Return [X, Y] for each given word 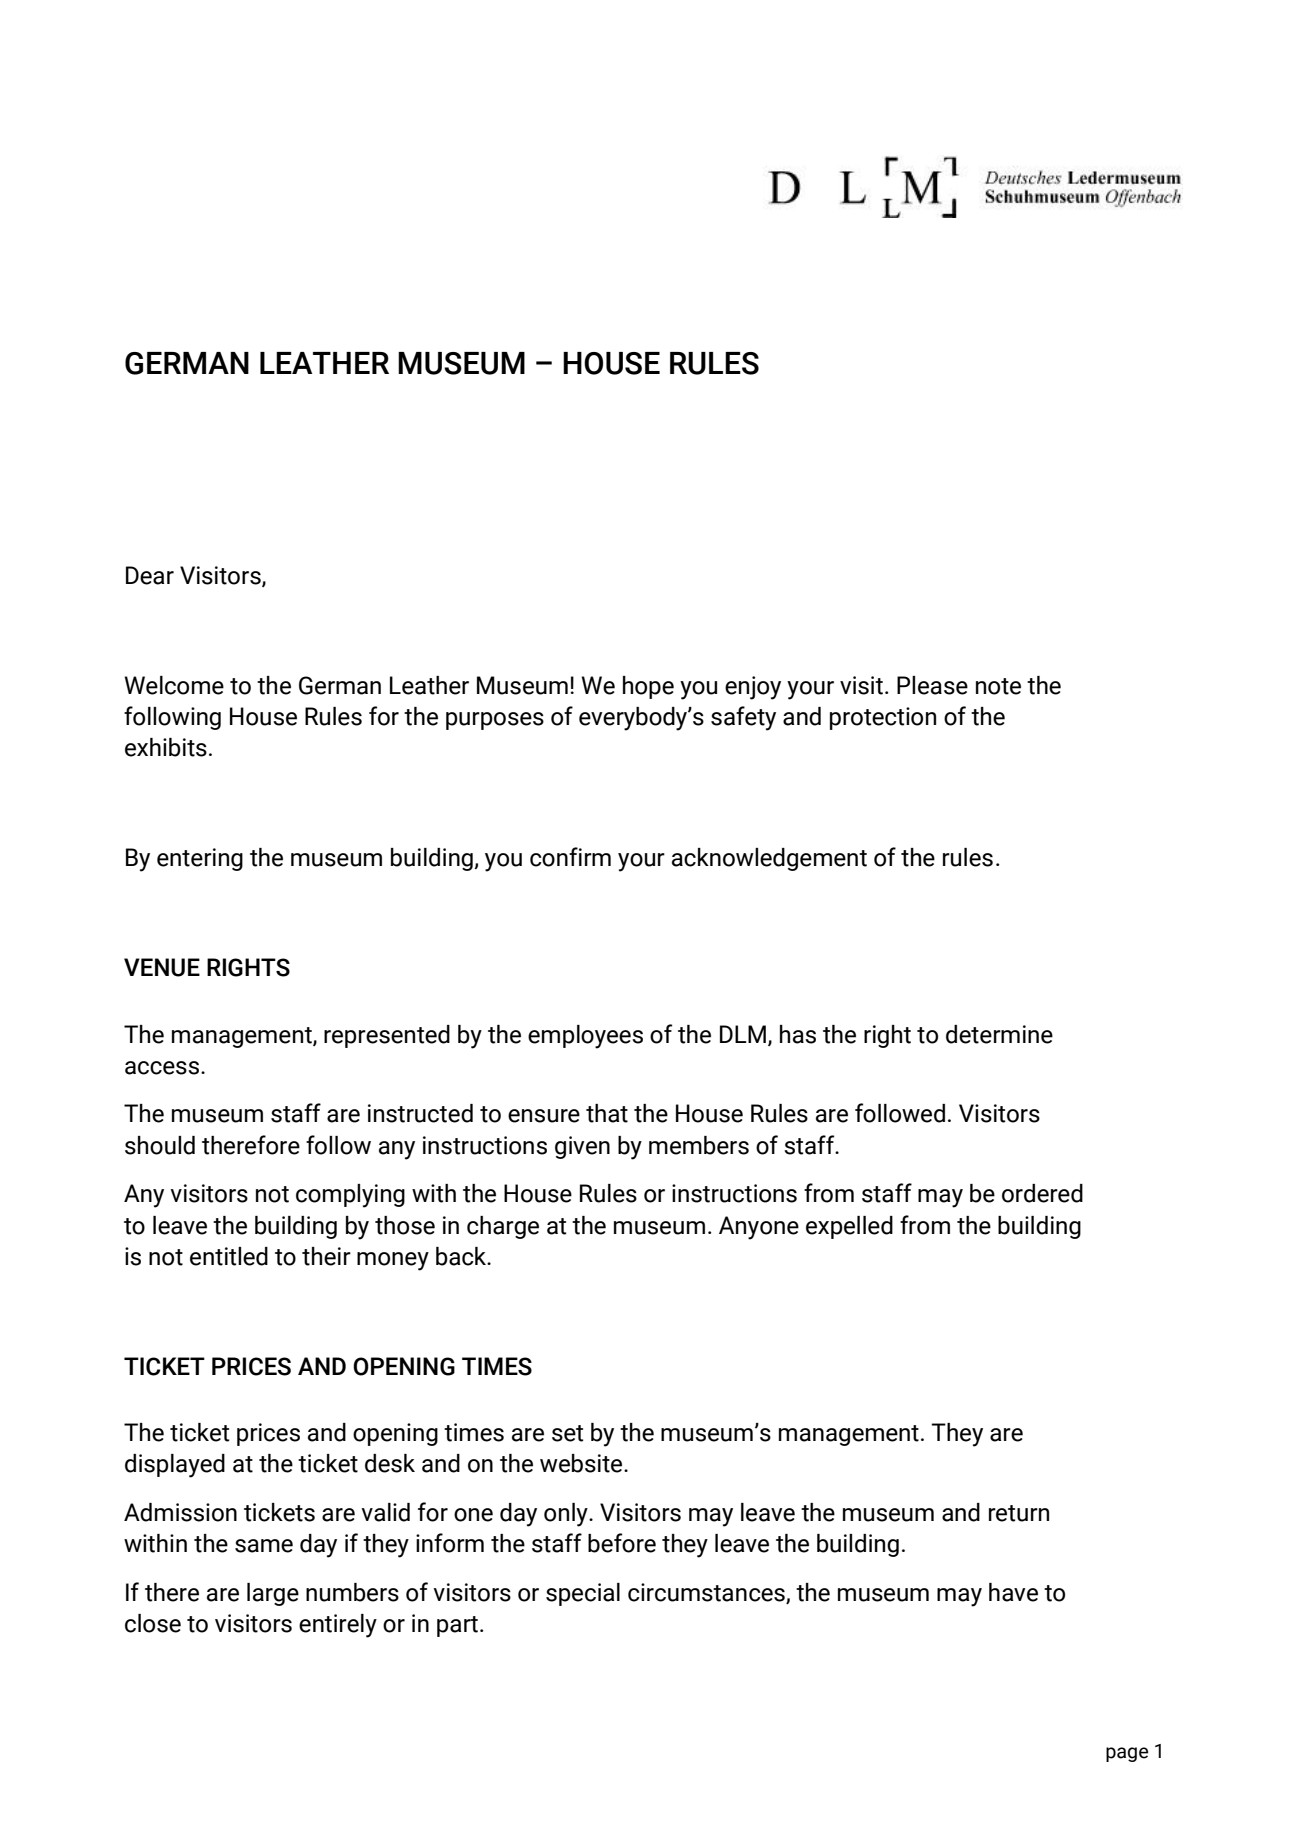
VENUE [162, 967]
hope [648, 687]
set [567, 1433]
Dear [150, 575]
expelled [849, 1227]
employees [585, 1037]
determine [999, 1034]
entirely [338, 1626]
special [583, 1594]
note [998, 686]
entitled [229, 1256]
